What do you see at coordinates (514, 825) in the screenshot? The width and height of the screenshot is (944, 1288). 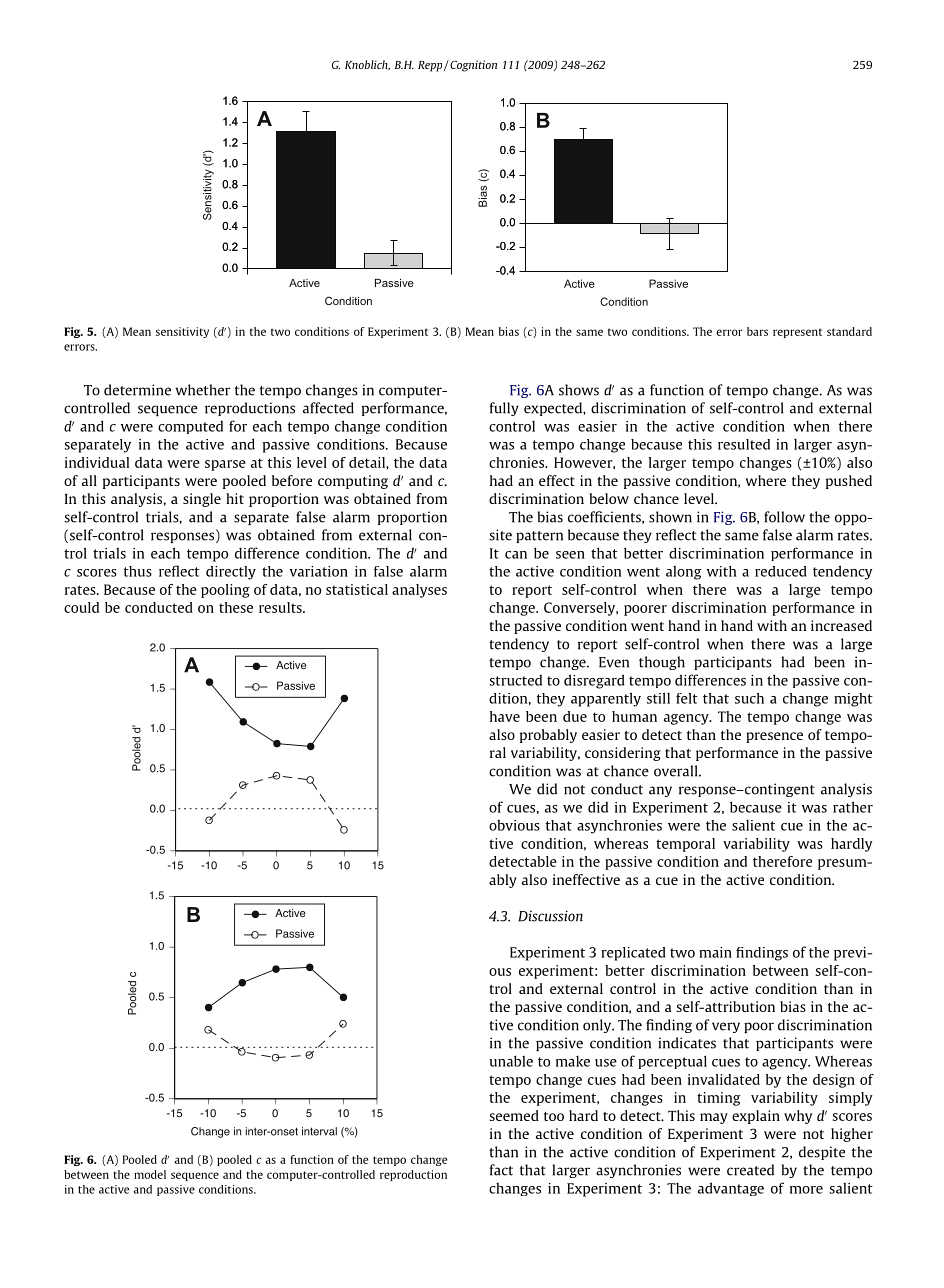 I see `obvious` at bounding box center [514, 825].
